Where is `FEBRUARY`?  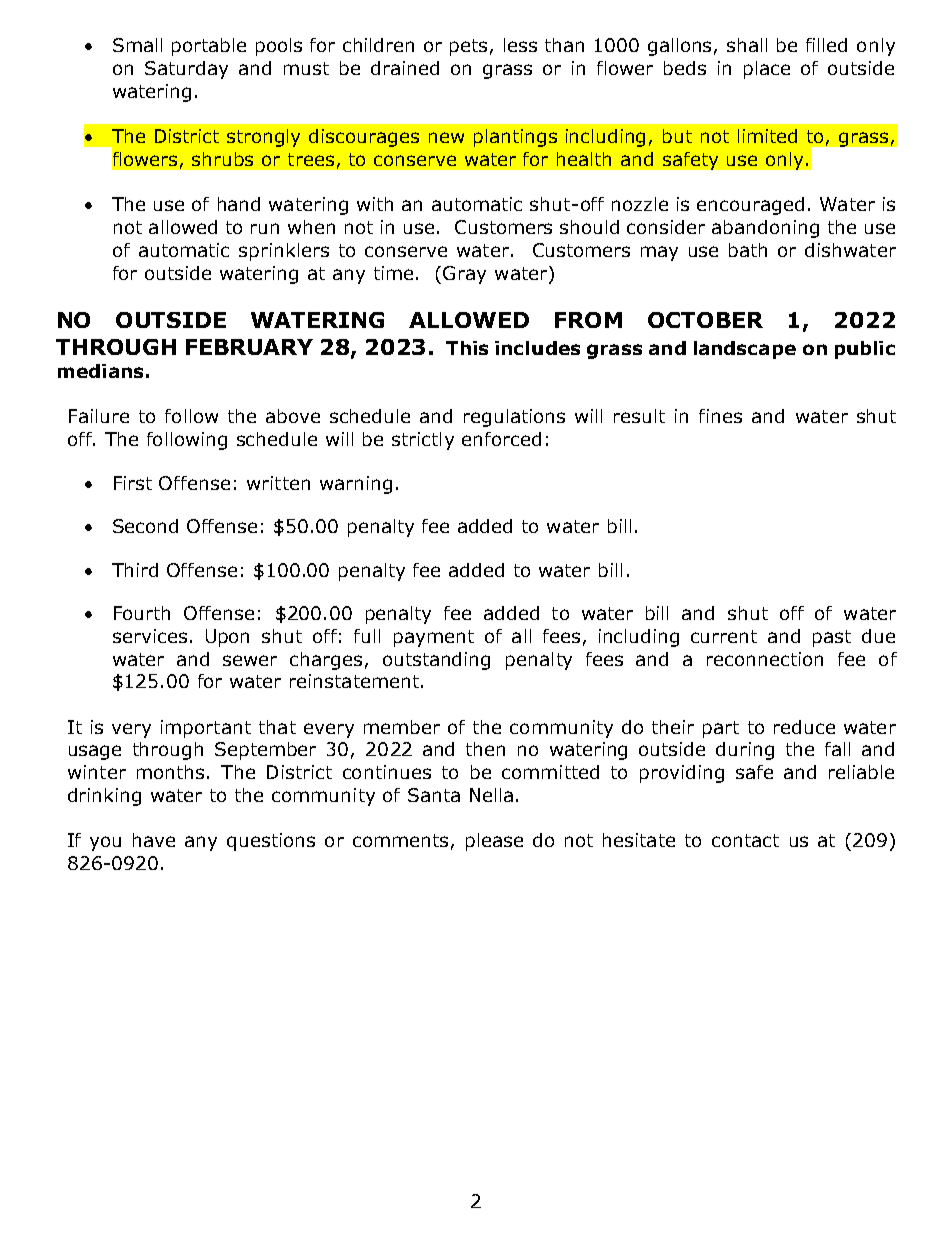 FEBRUARY is located at coordinates (249, 347).
